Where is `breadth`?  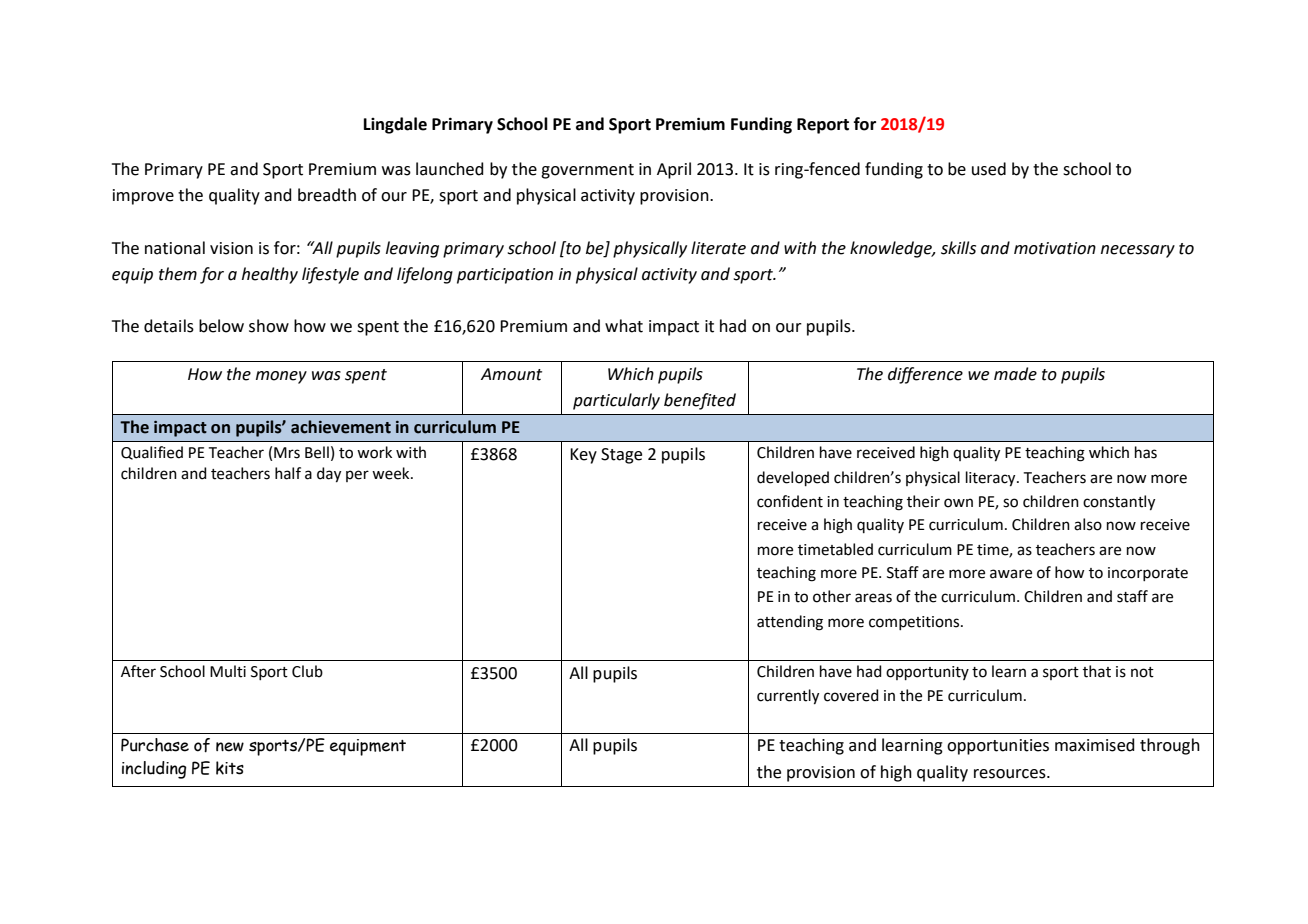
breadth is located at coordinates (327, 195).
